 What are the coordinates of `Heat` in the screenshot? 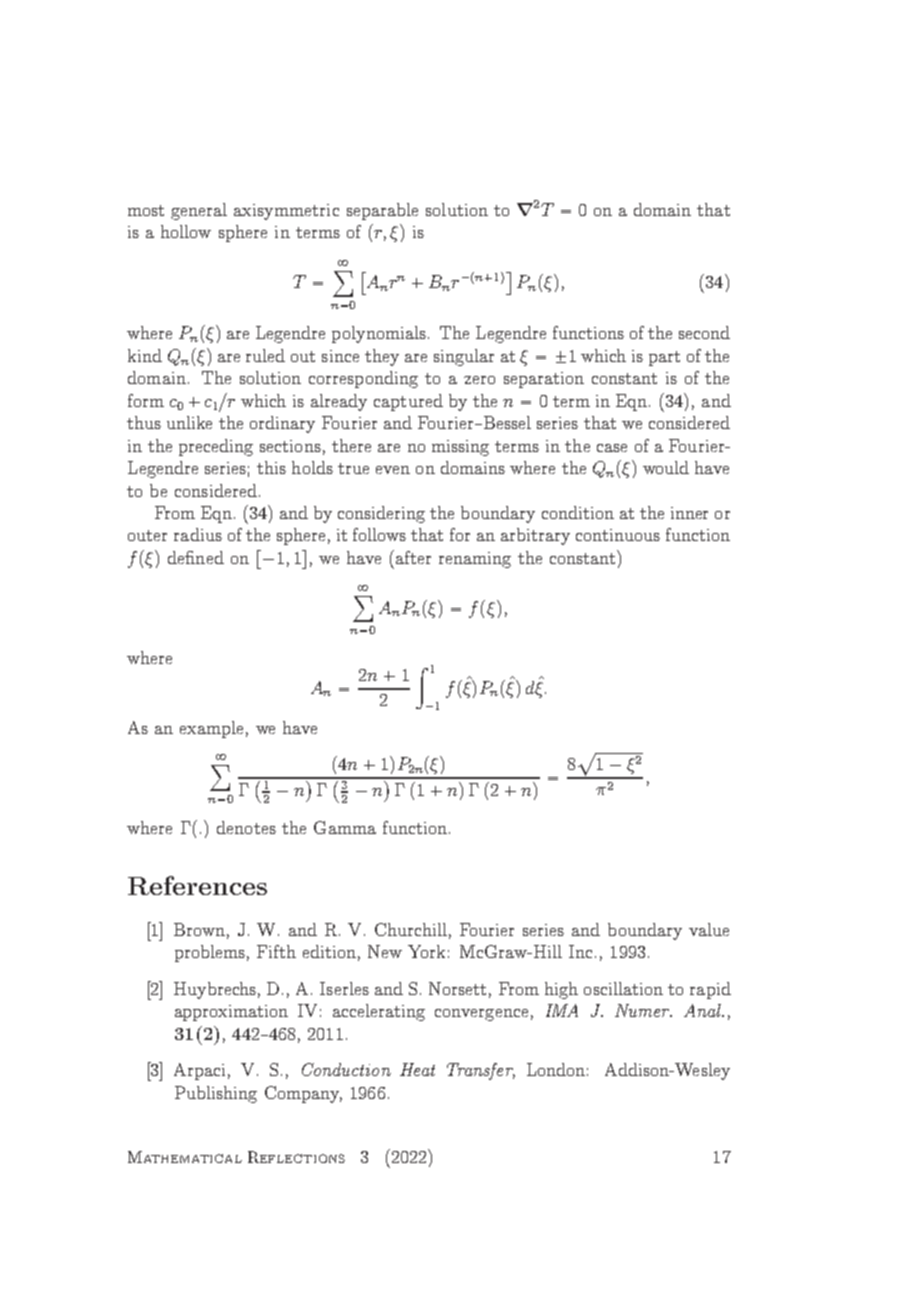 It's located at (417, 1069).
